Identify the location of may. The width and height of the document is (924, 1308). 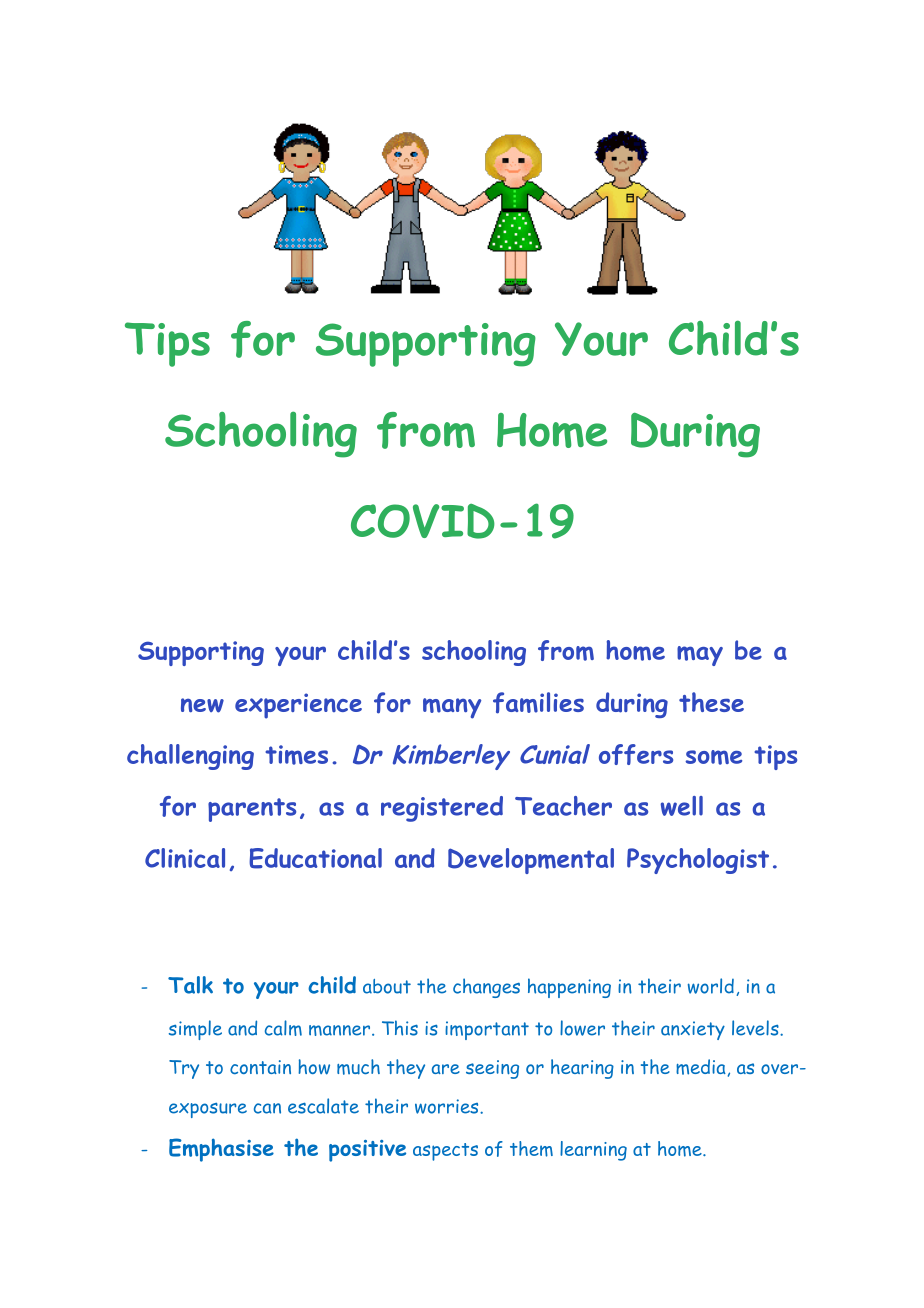
(700, 656).
